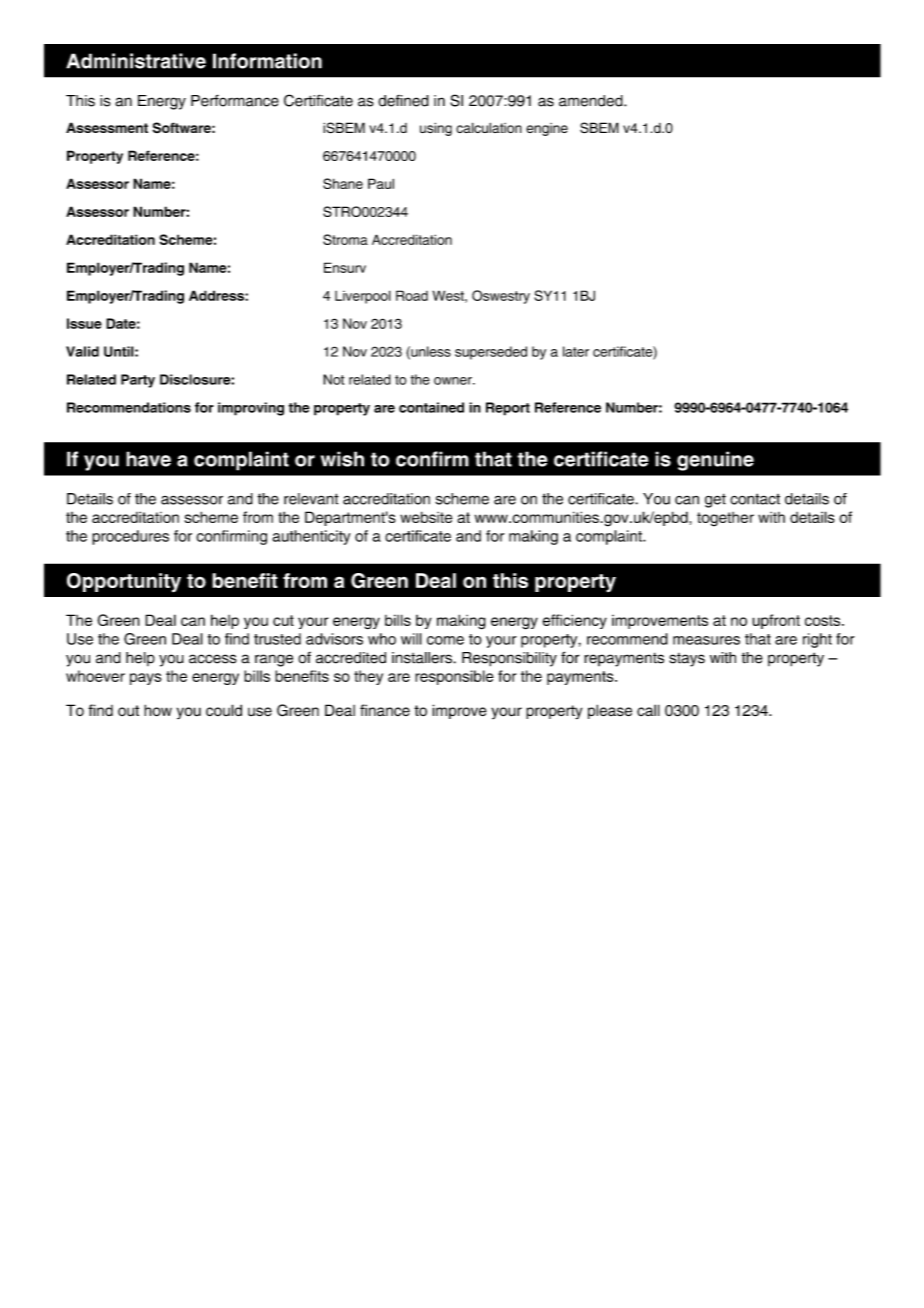 Image resolution: width=924 pixels, height=1308 pixels. I want to click on defined, so click(403, 101).
